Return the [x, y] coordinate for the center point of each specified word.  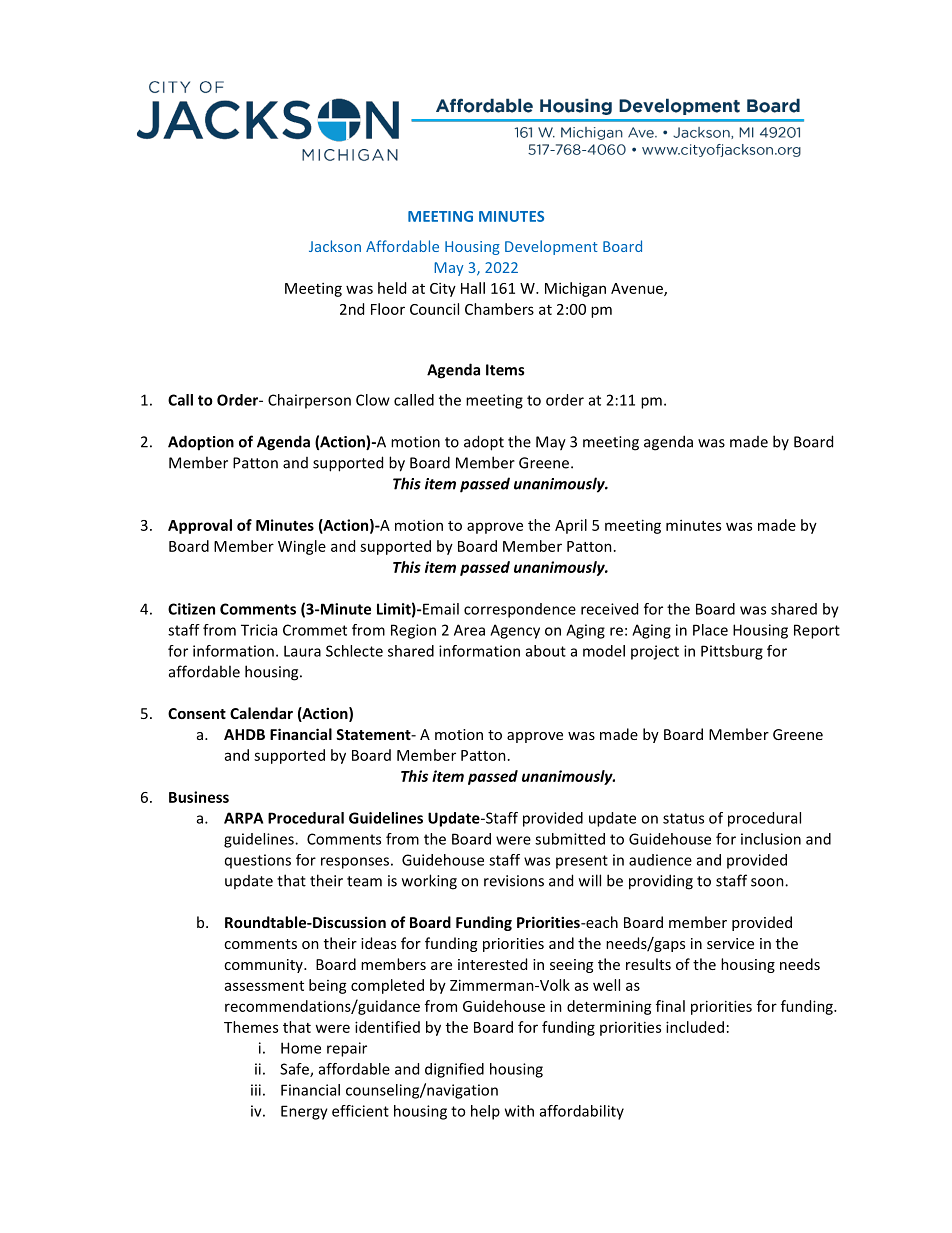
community [264, 966]
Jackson [335, 246]
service [730, 943]
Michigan [575, 289]
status [683, 818]
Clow [373, 400]
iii [256, 1090]
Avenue [638, 289]
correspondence [520, 610]
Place [710, 630]
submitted [570, 839]
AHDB [244, 734]
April [571, 526]
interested [492, 964]
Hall [473, 288]
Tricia [259, 630]
